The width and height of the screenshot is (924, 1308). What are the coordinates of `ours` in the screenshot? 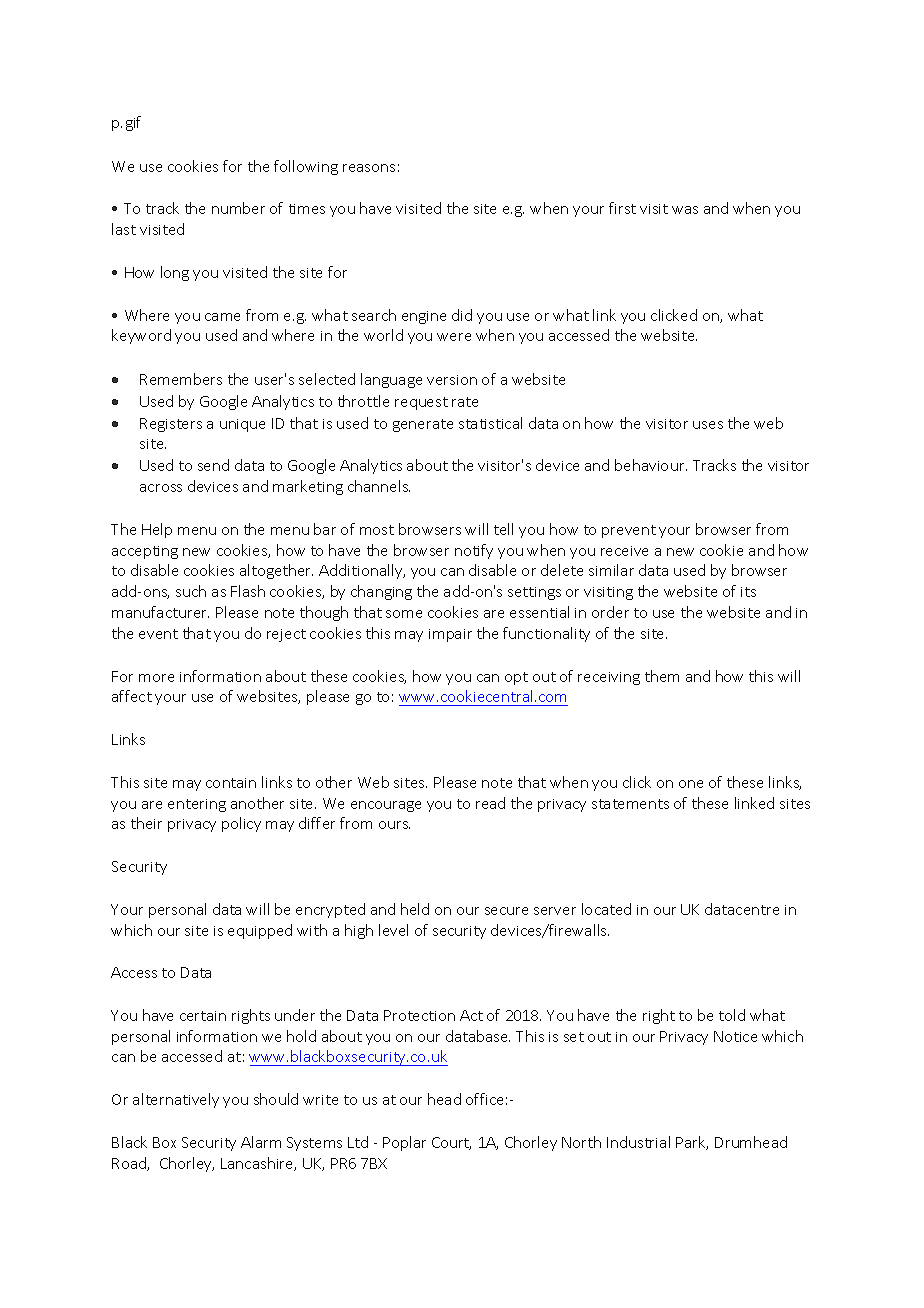 It's located at (394, 825).
